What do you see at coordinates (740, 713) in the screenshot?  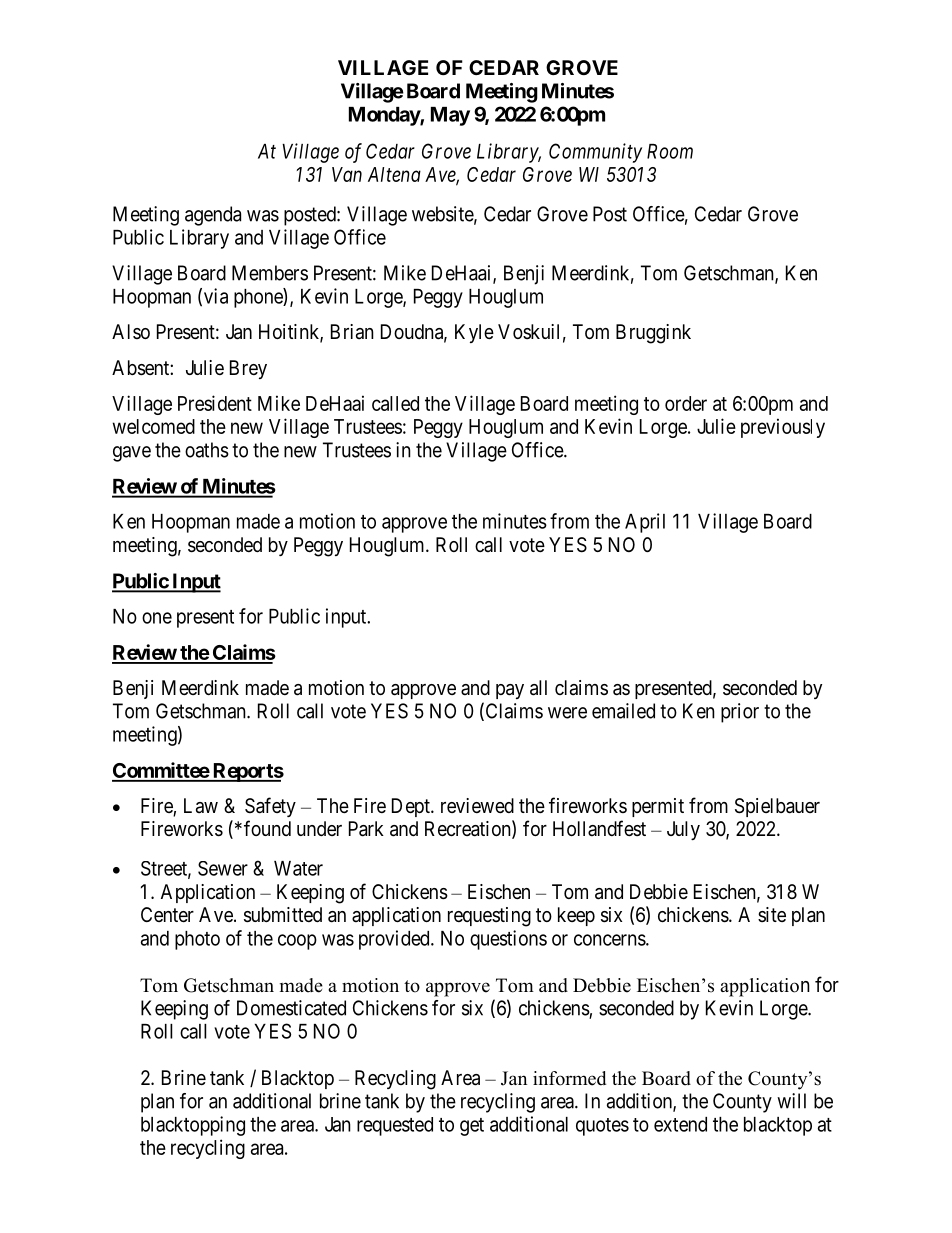 I see `prior` at bounding box center [740, 713].
